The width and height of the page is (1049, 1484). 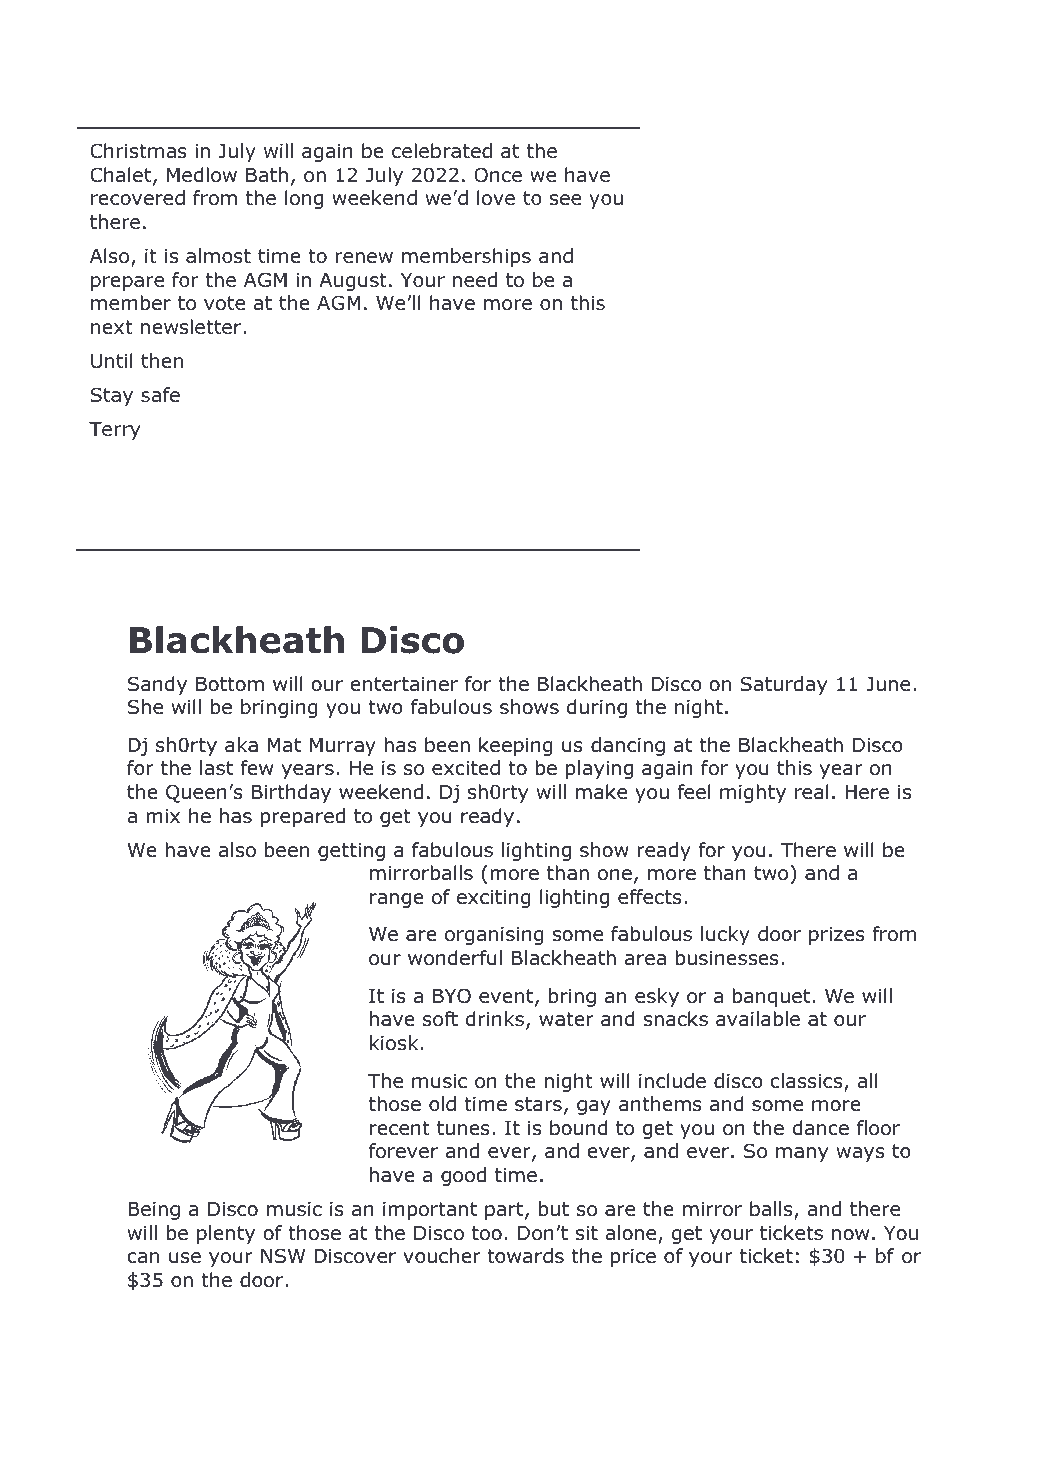 I want to click on plenty, so click(x=226, y=1234).
